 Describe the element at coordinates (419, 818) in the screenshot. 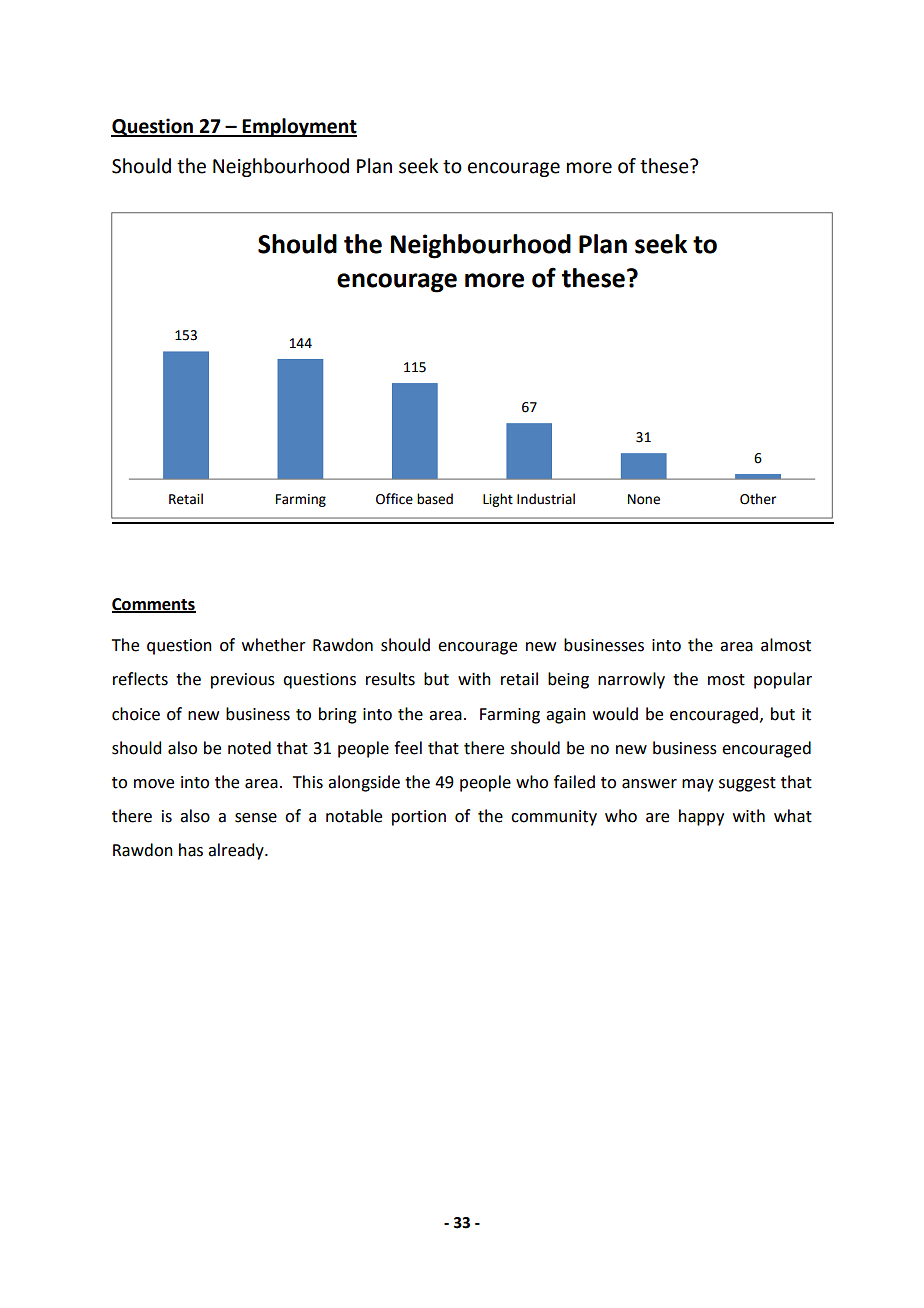

I see `portion` at that location.
